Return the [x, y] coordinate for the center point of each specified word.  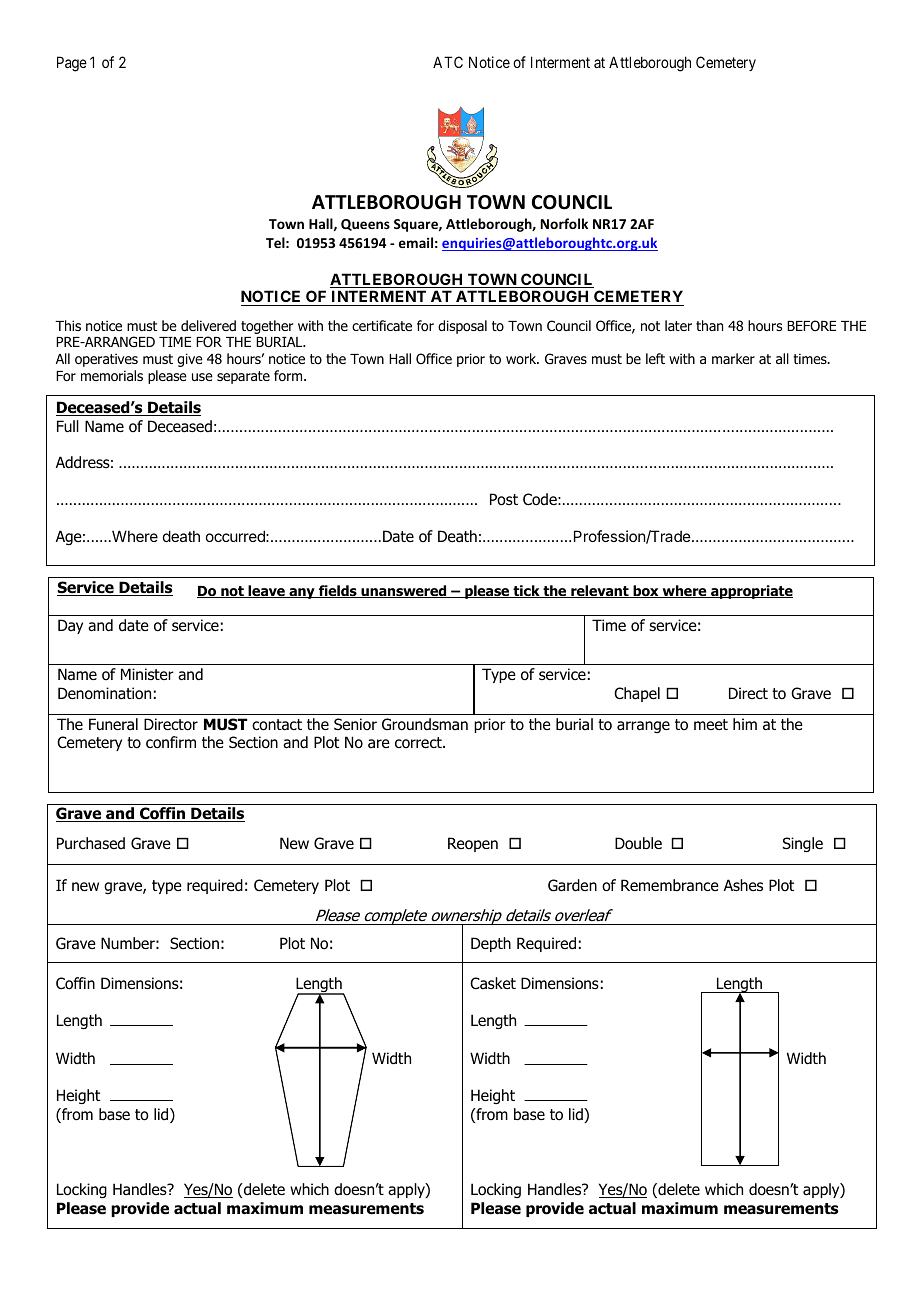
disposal [462, 327]
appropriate [751, 592]
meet [711, 724]
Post [504, 499]
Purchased [91, 843]
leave [266, 591]
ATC [448, 62]
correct [419, 743]
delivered [208, 325]
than [709, 325]
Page [72, 64]
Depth [491, 944]
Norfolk [564, 223]
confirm [171, 742]
